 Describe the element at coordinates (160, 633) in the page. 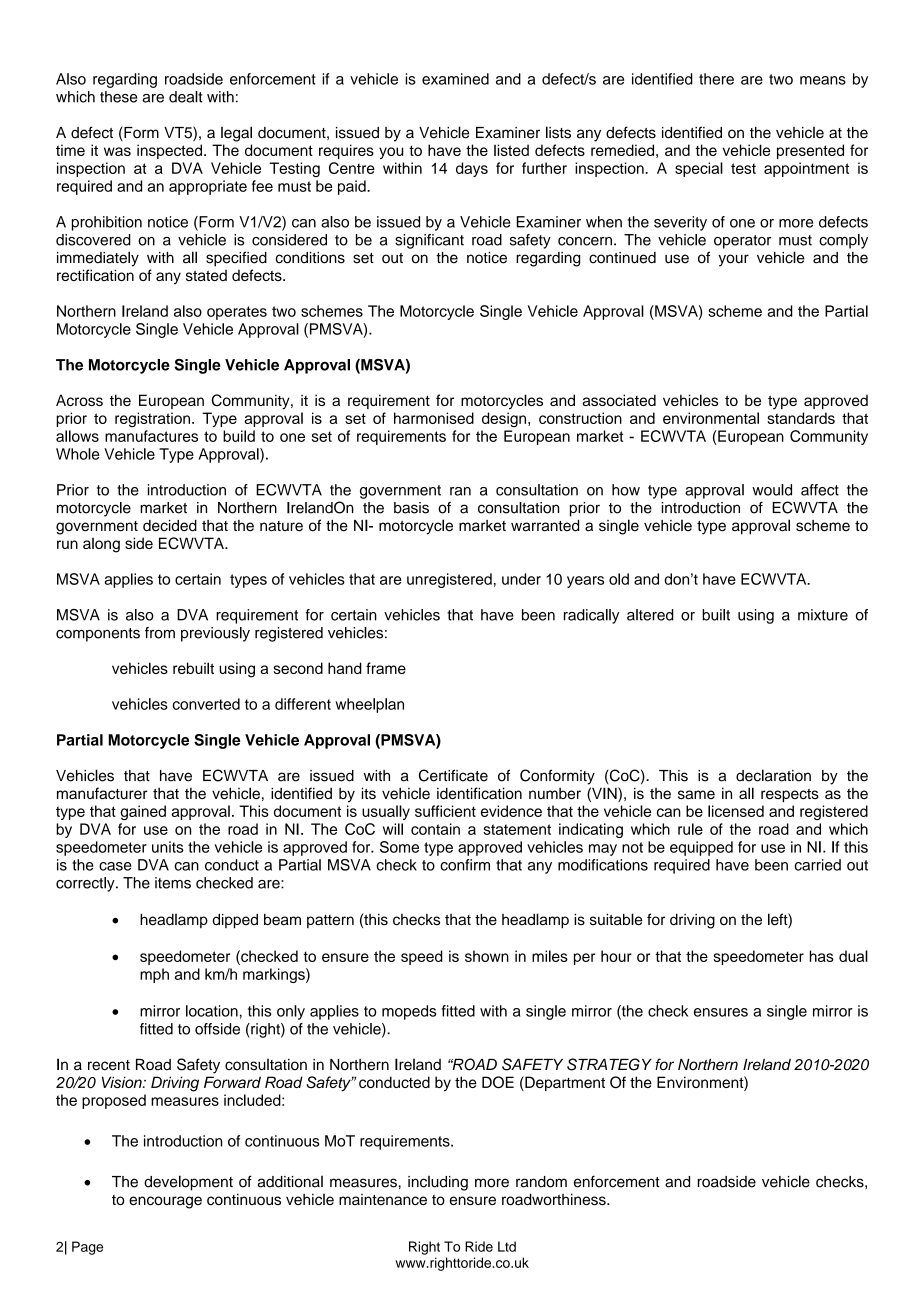

I see `from` at that location.
